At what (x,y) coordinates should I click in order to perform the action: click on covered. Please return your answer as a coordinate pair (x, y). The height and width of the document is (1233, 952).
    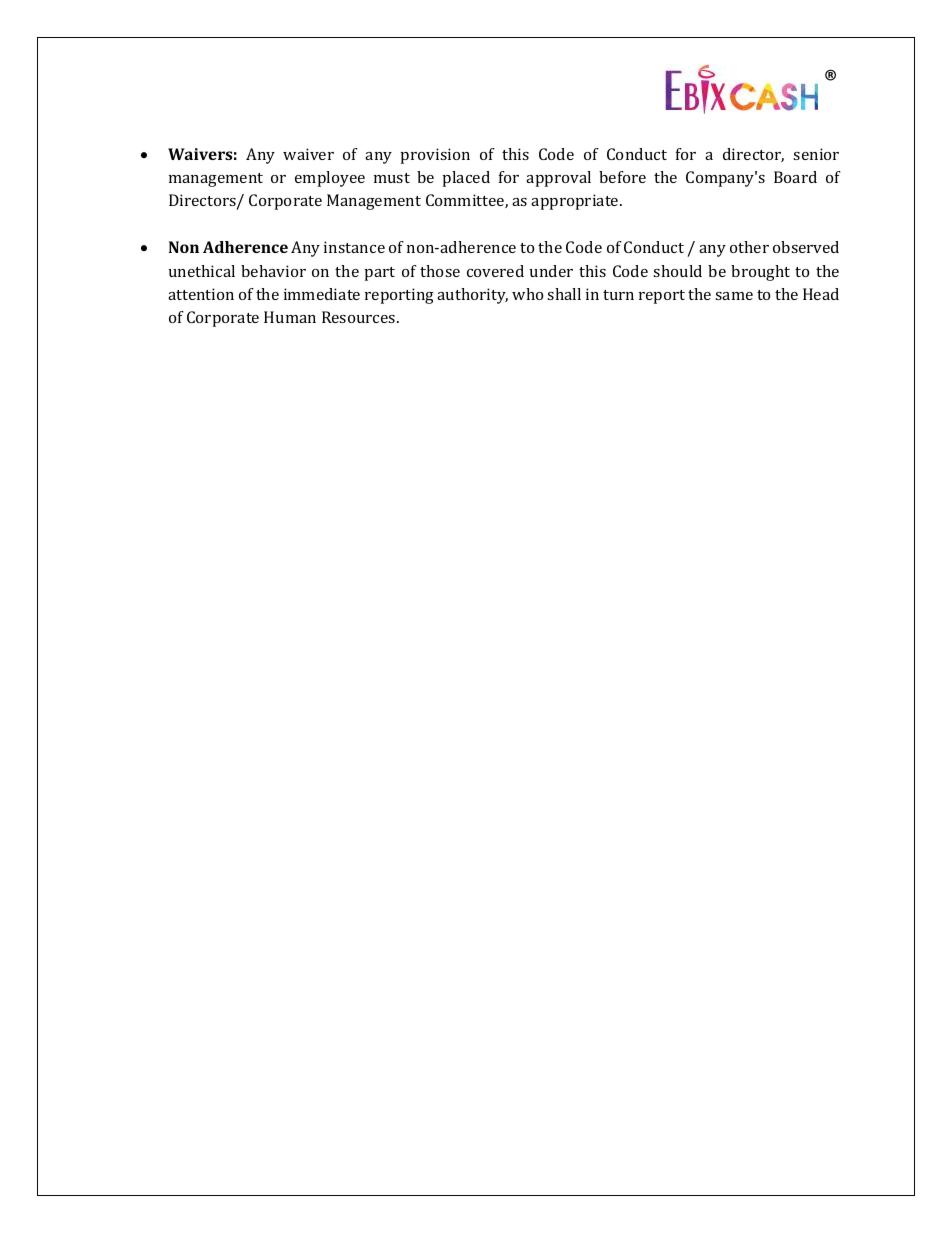
    Looking at the image, I should click on (495, 271).
